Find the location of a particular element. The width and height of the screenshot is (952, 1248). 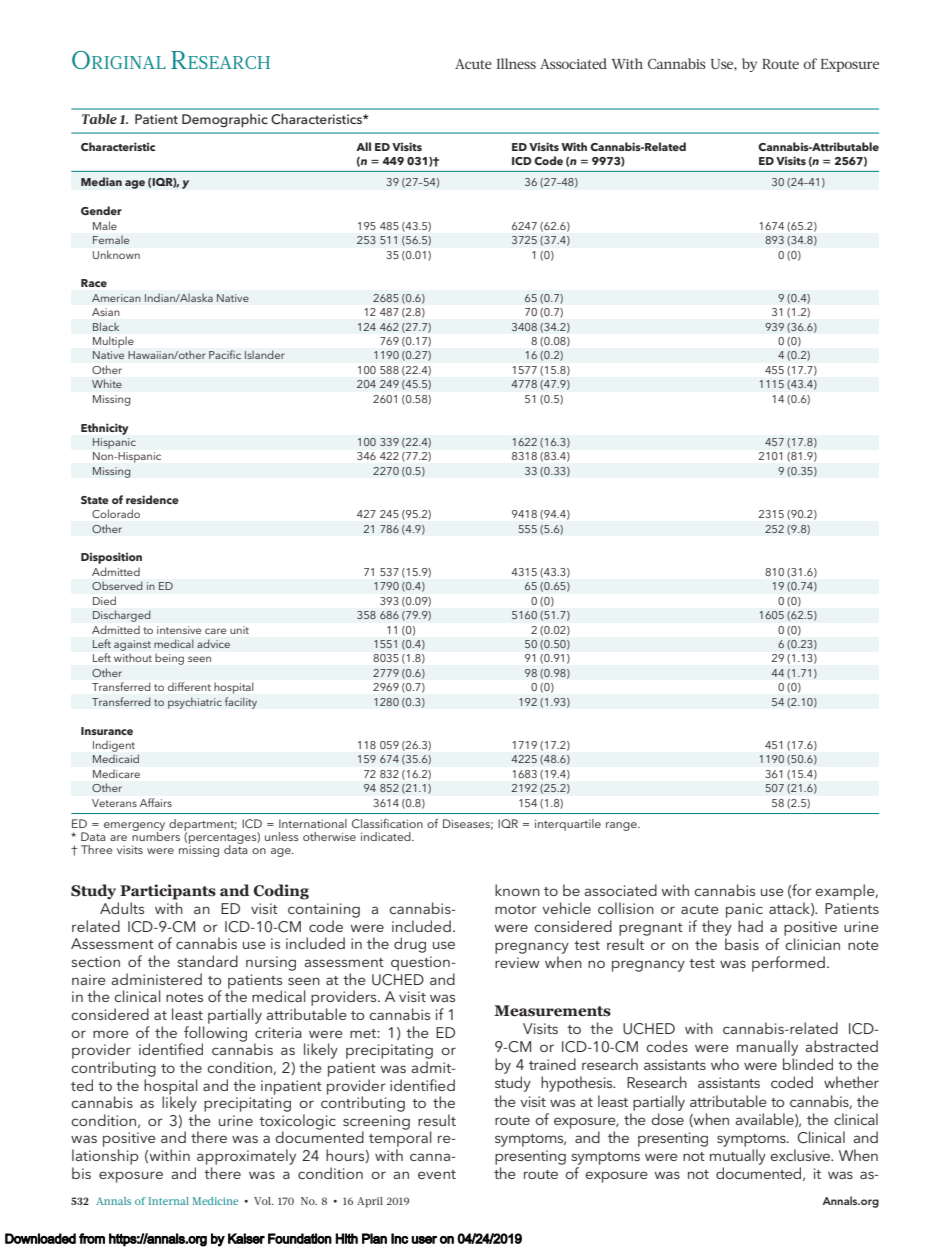

Demographic is located at coordinates (225, 120).
